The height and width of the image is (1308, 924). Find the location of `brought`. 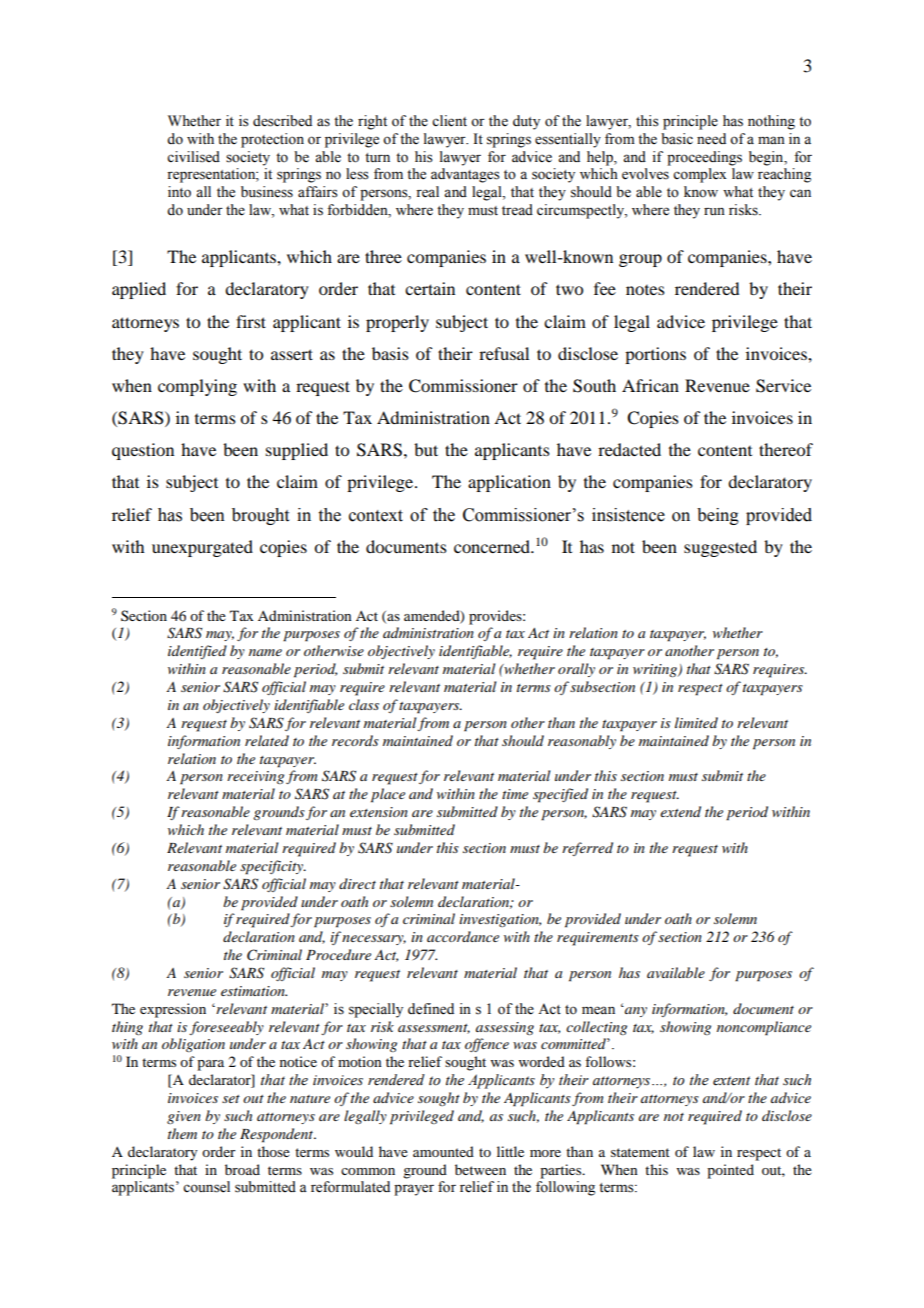

brought is located at coordinates (260, 516).
